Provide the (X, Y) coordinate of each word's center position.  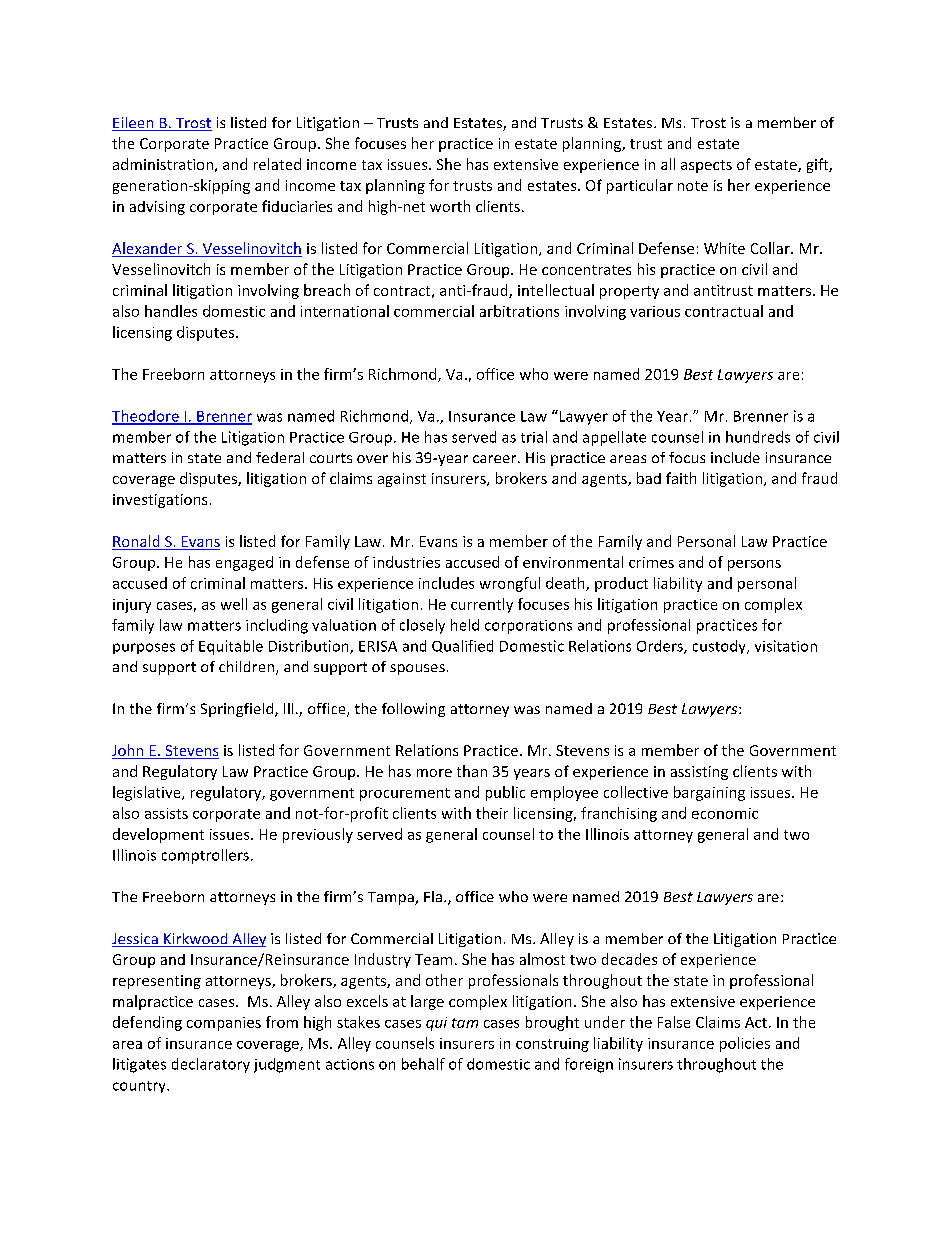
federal (280, 457)
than (472, 771)
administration (163, 164)
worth (450, 206)
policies (745, 1044)
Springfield (238, 710)
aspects (706, 166)
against (402, 480)
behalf (423, 1064)
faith (681, 478)
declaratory (211, 1065)
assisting (699, 773)
